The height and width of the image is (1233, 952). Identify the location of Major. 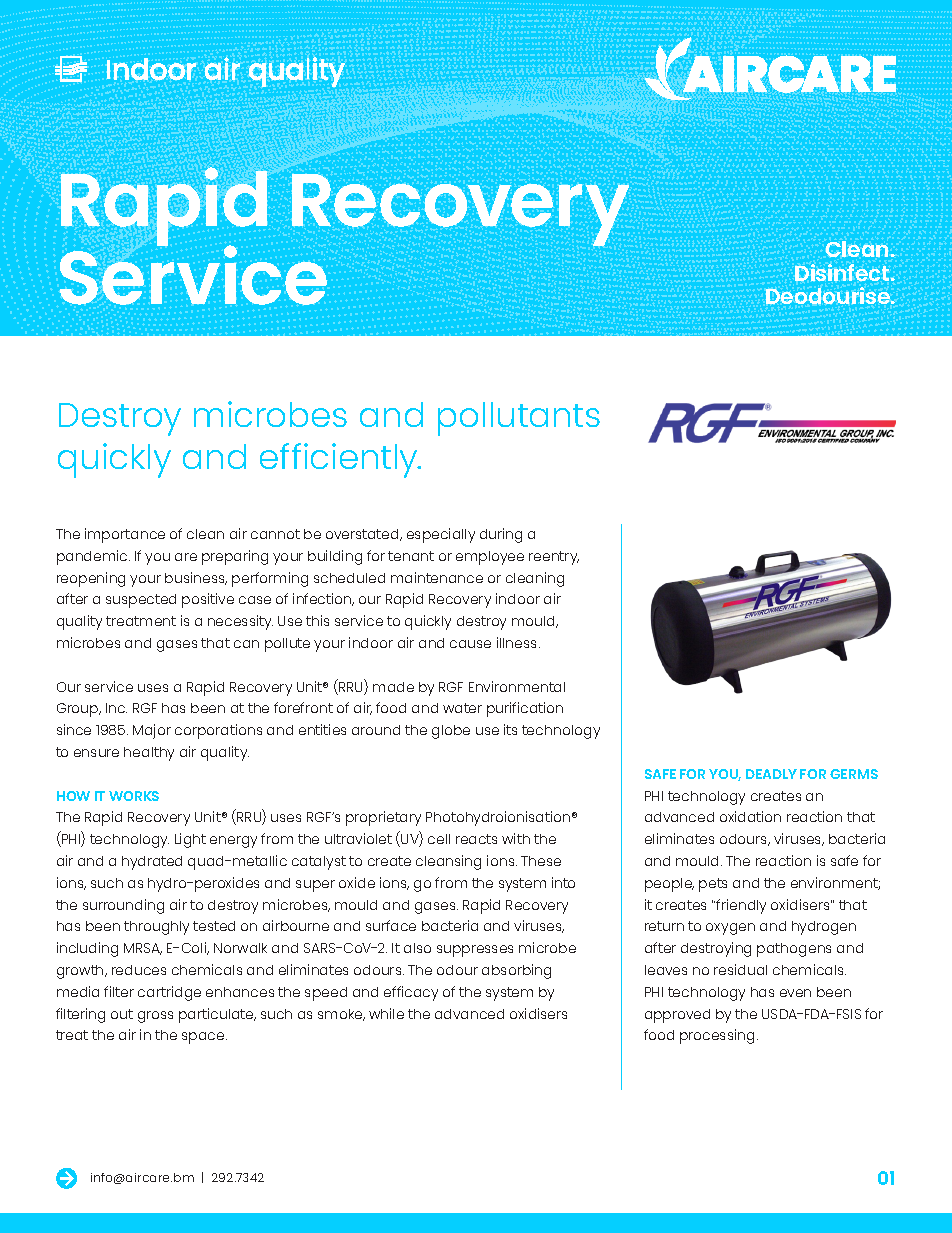
(152, 731).
